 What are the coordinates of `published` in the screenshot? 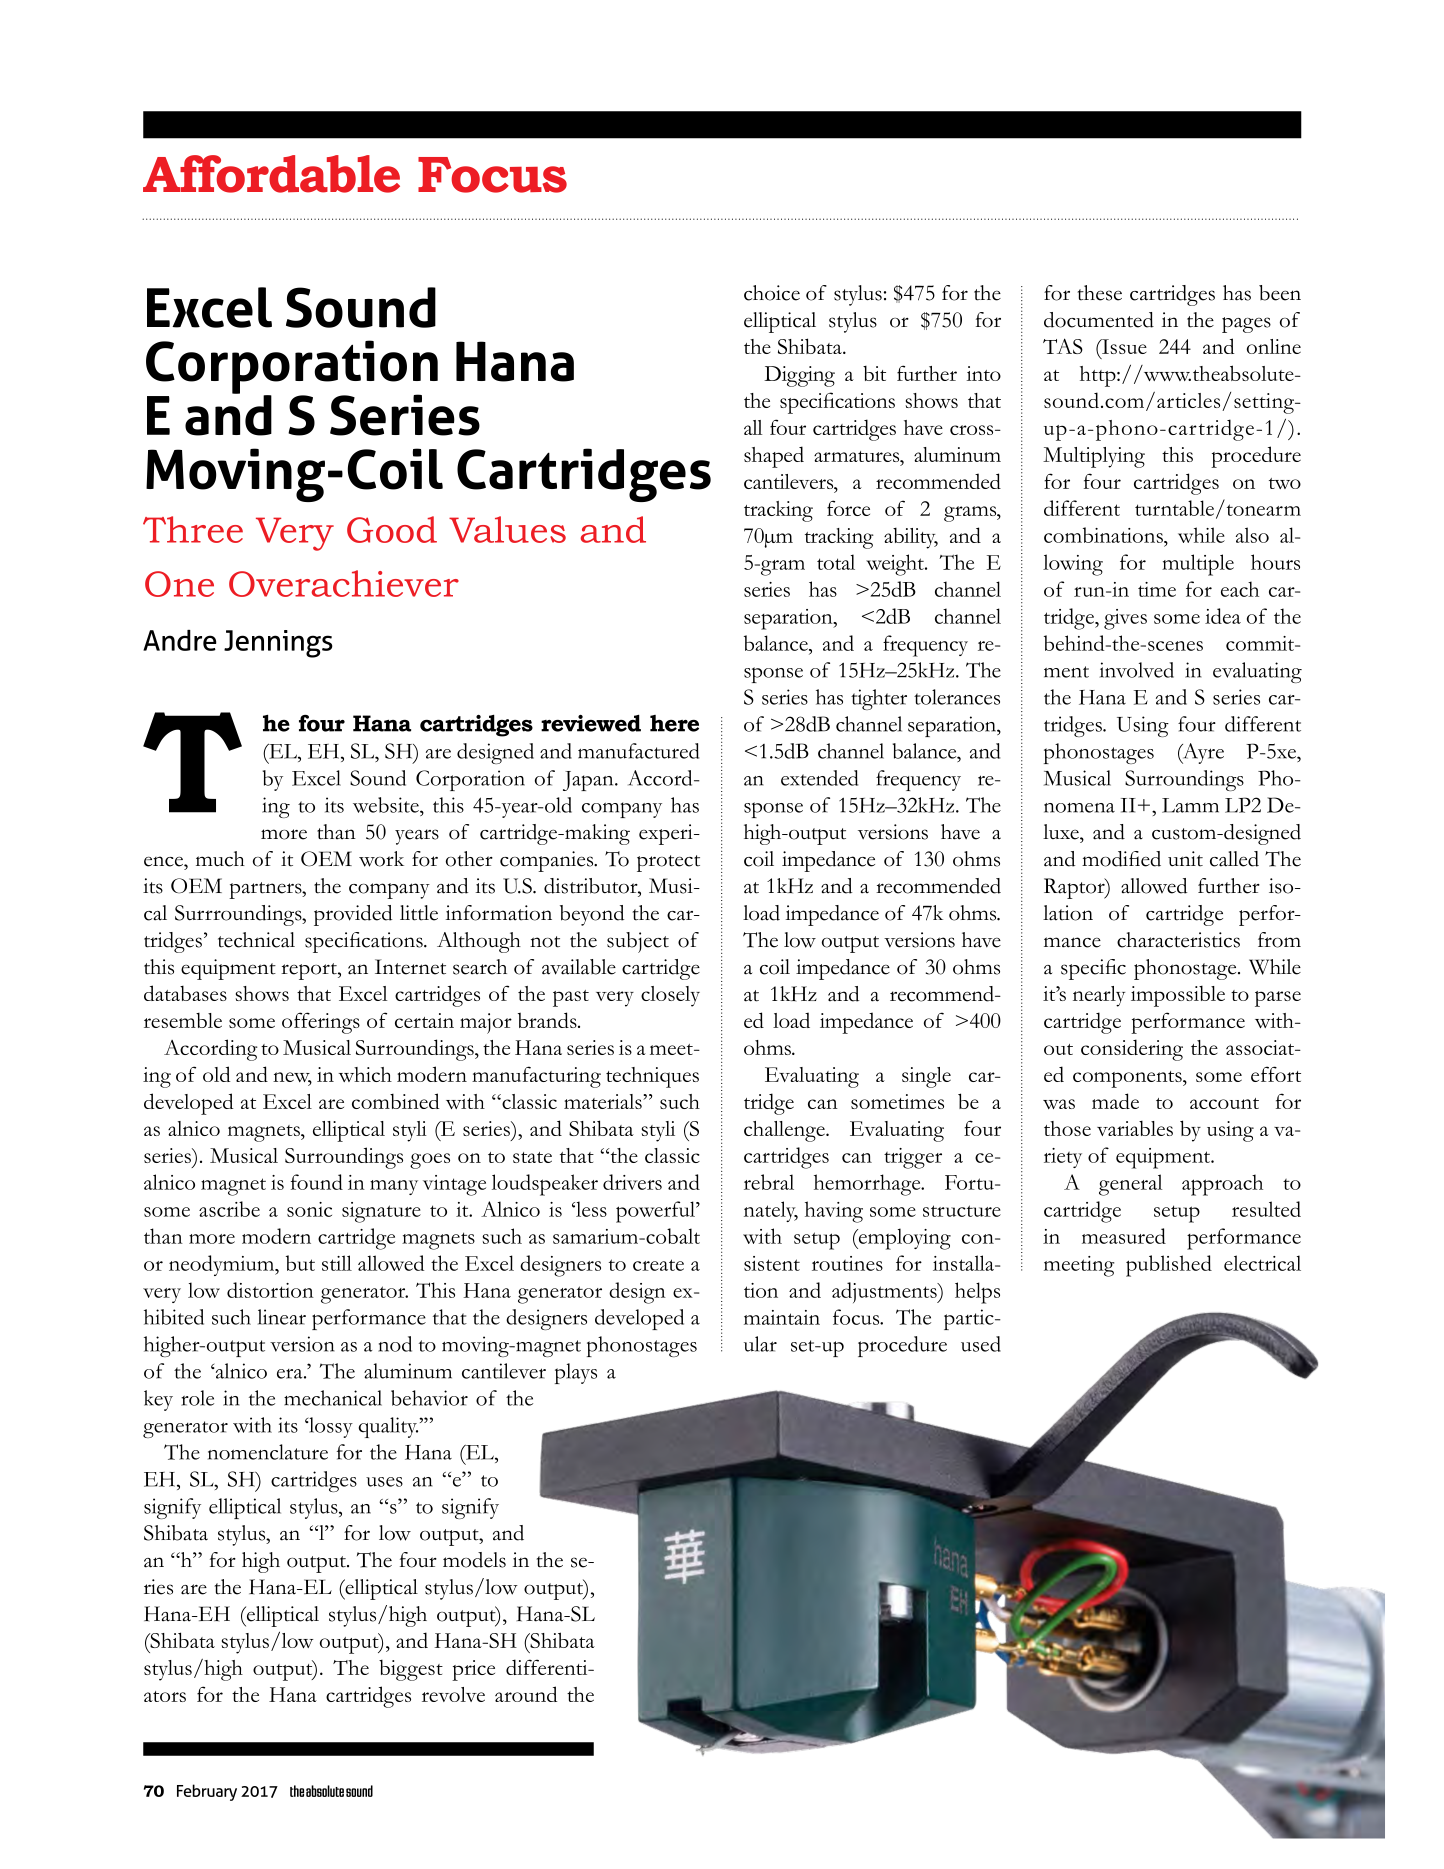 It's located at (1169, 1266).
